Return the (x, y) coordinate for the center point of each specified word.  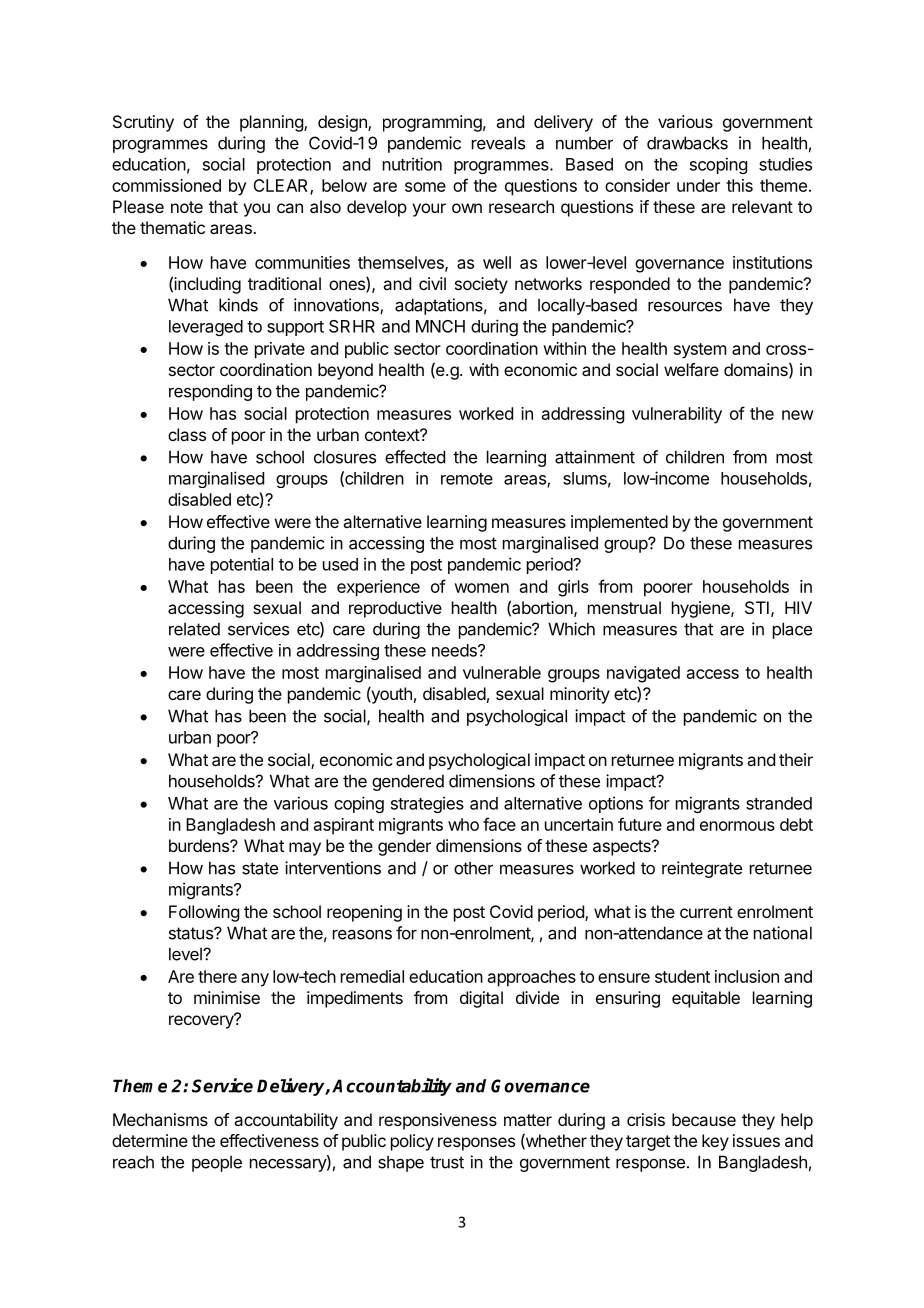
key (715, 1142)
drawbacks (687, 143)
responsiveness (438, 1121)
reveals (498, 143)
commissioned (166, 185)
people (217, 1163)
